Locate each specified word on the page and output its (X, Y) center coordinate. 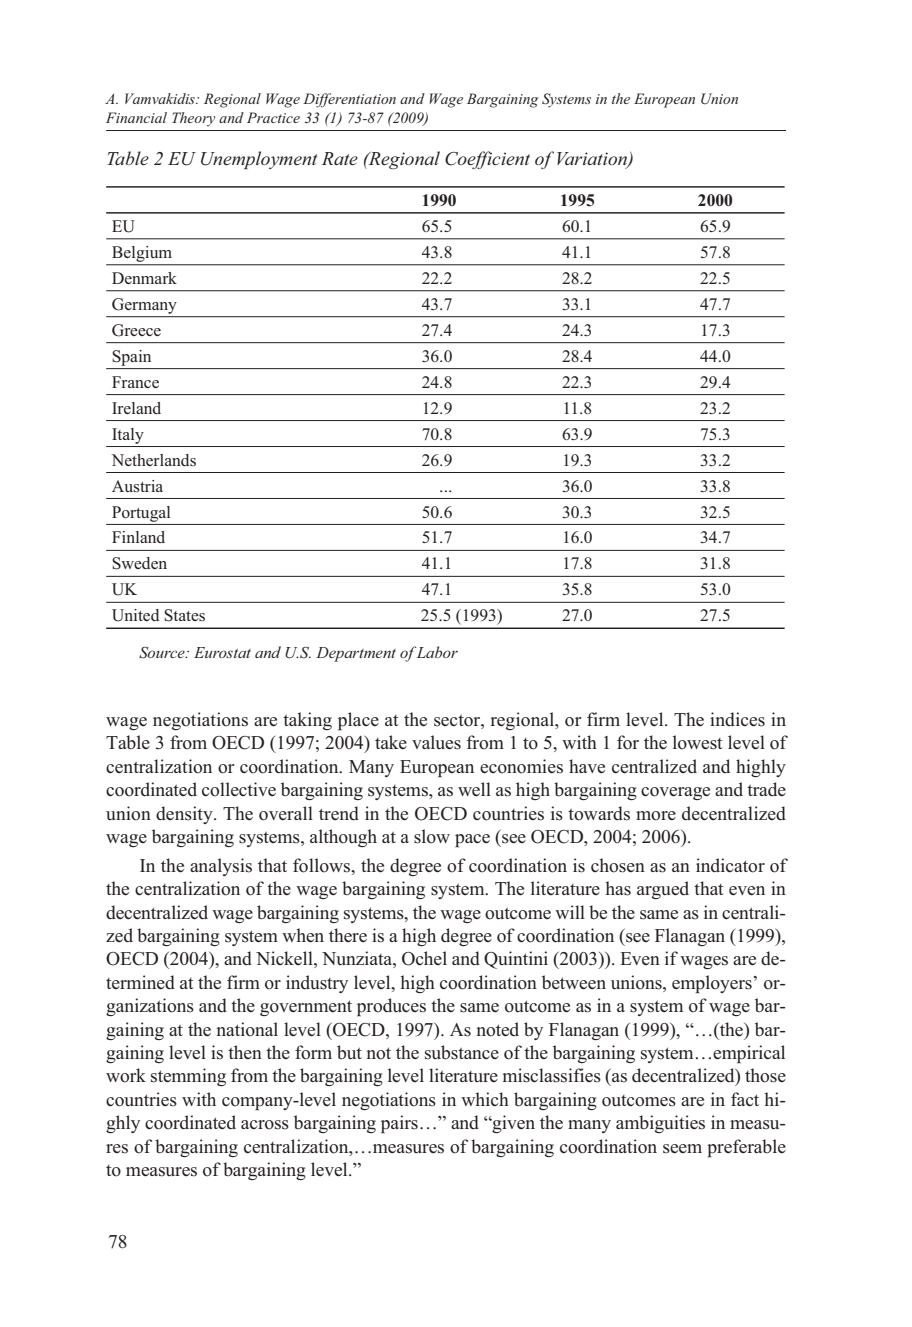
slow (432, 836)
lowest (697, 742)
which (485, 1099)
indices (737, 719)
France (135, 382)
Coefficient (487, 160)
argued (663, 890)
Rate (340, 158)
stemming (188, 1077)
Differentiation (349, 100)
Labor (436, 652)
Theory (193, 119)
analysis (221, 867)
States (184, 615)
